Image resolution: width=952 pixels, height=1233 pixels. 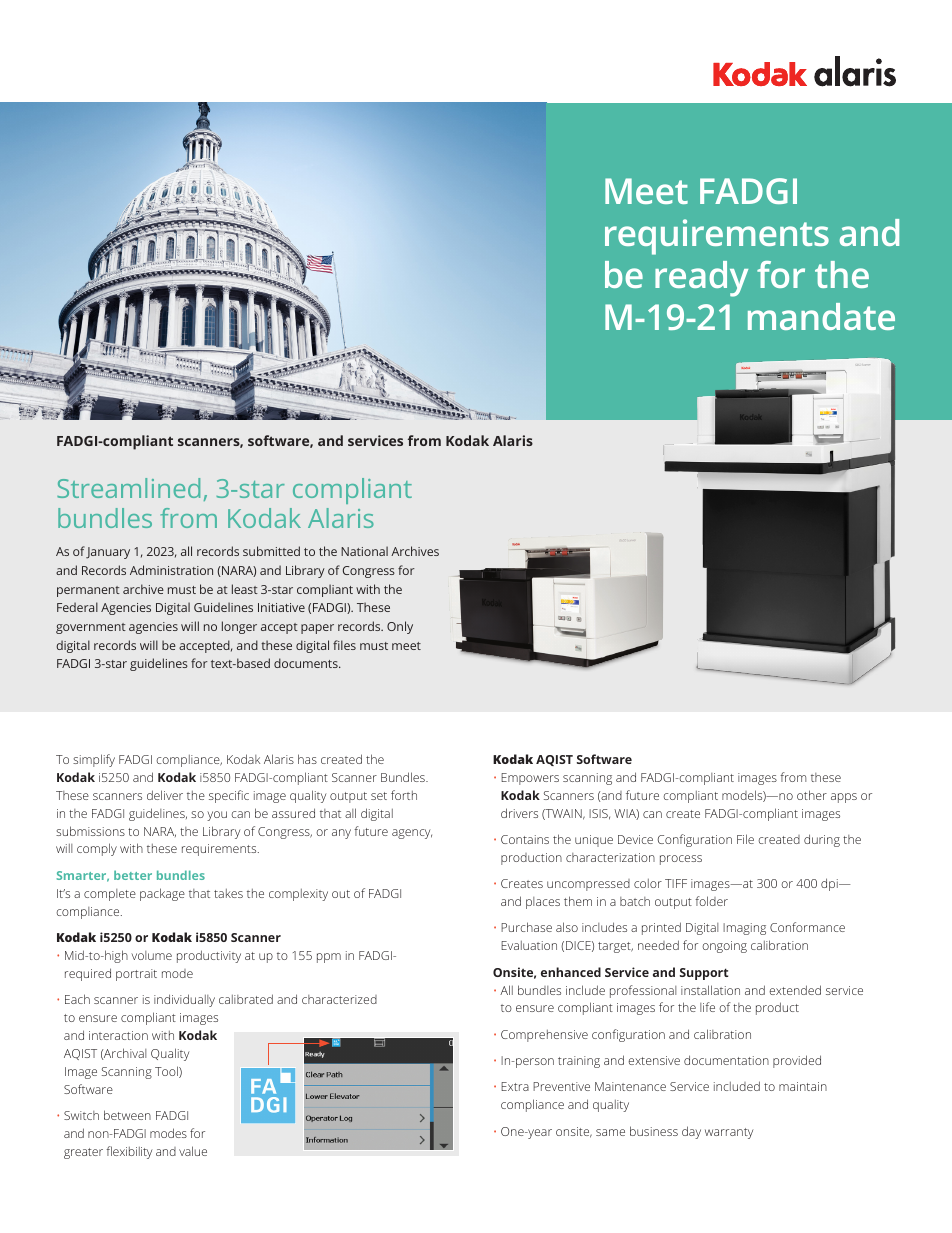 I want to click on agency, so click(x=412, y=834).
